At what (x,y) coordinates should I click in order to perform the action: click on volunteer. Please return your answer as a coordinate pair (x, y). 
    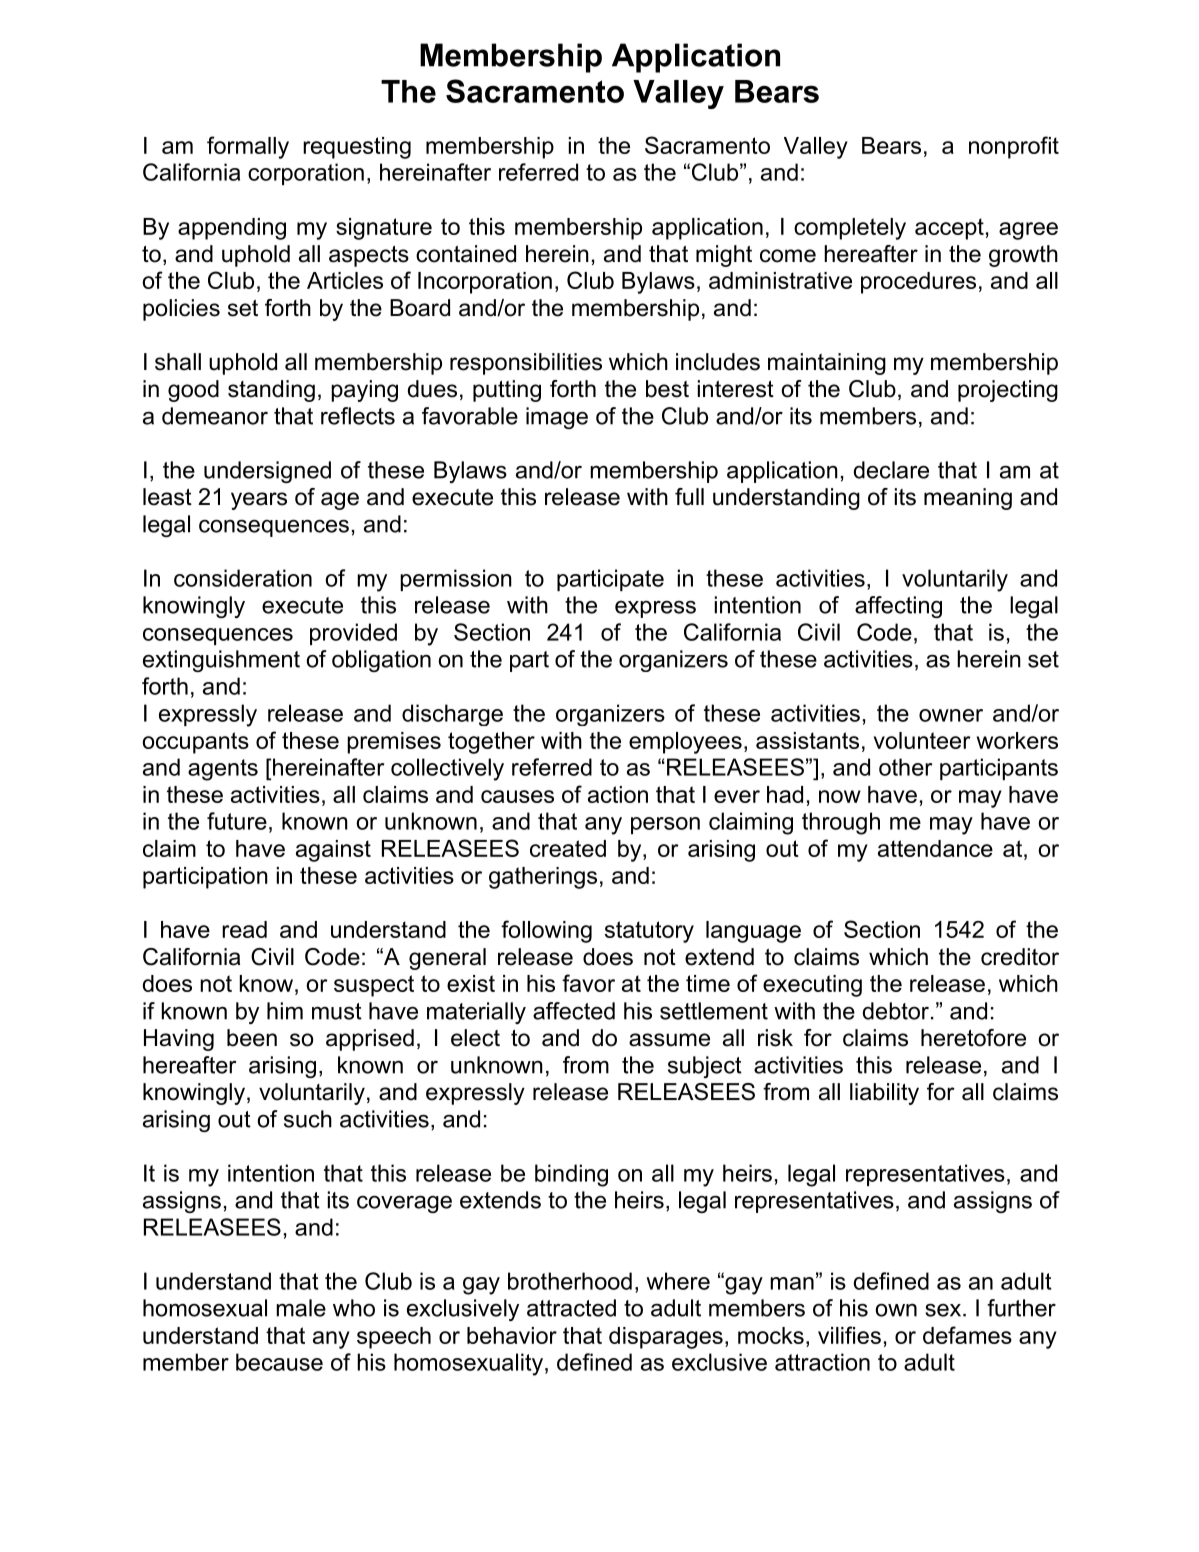
    Looking at the image, I should click on (922, 740).
